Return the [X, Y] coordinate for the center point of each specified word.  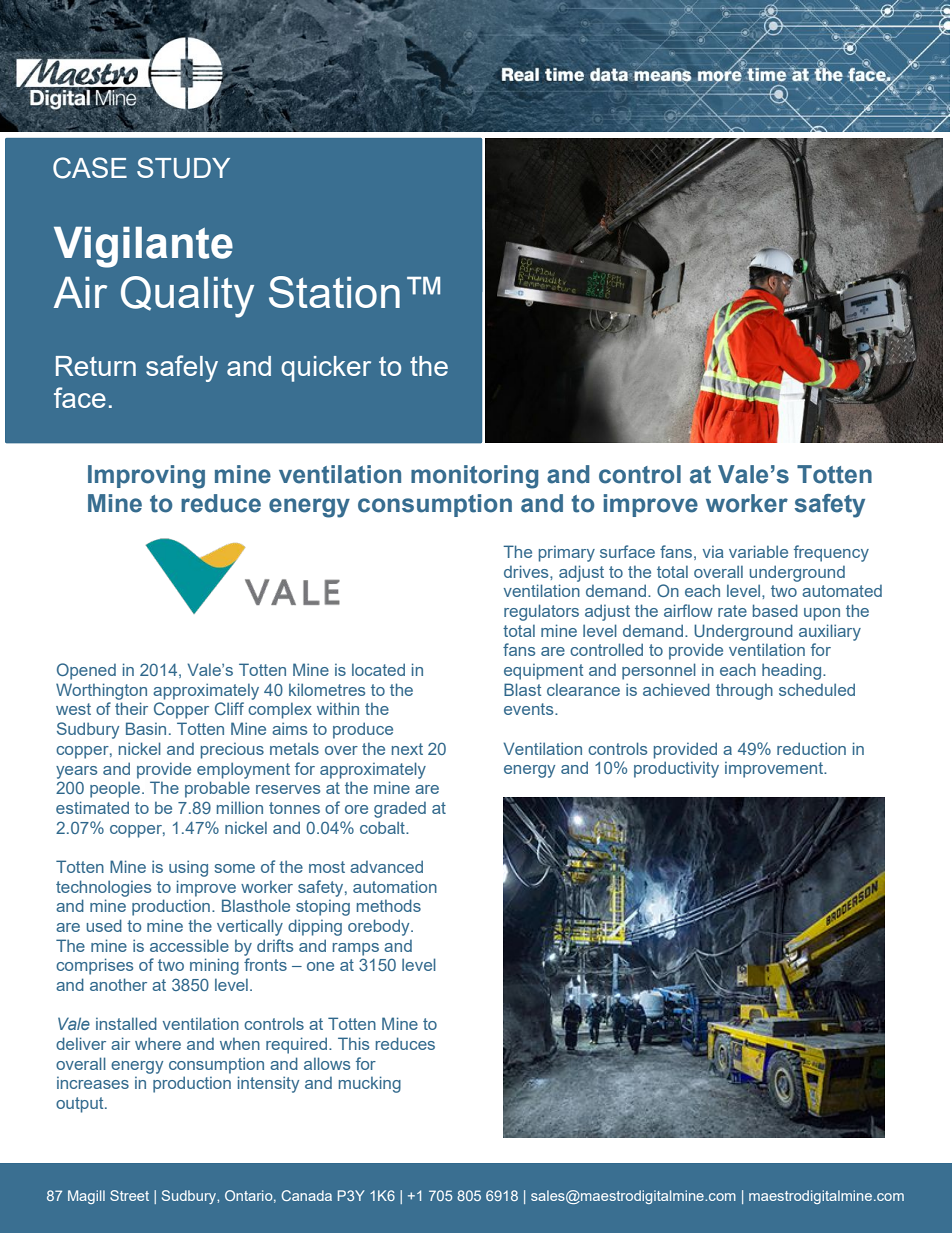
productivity [676, 769]
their [131, 708]
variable [758, 551]
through [744, 691]
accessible [189, 945]
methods [389, 905]
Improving [146, 477]
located [378, 669]
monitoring [474, 477]
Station [334, 292]
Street [129, 1195]
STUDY [183, 168]
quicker [326, 369]
